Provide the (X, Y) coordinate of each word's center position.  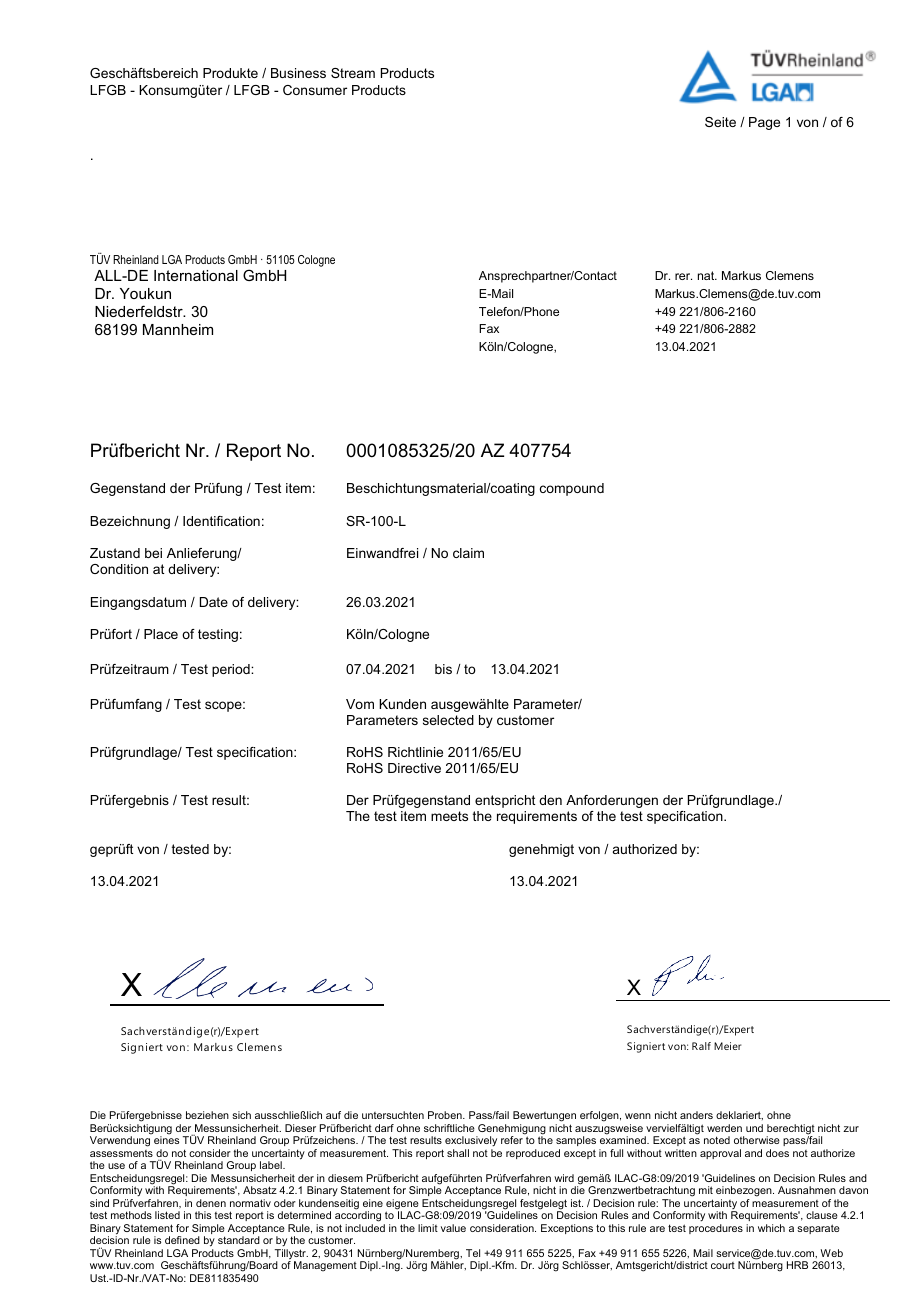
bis (443, 669)
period (232, 670)
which (771, 1228)
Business (298, 73)
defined (182, 1240)
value (453, 1228)
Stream (353, 73)
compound (572, 489)
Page (764, 123)
